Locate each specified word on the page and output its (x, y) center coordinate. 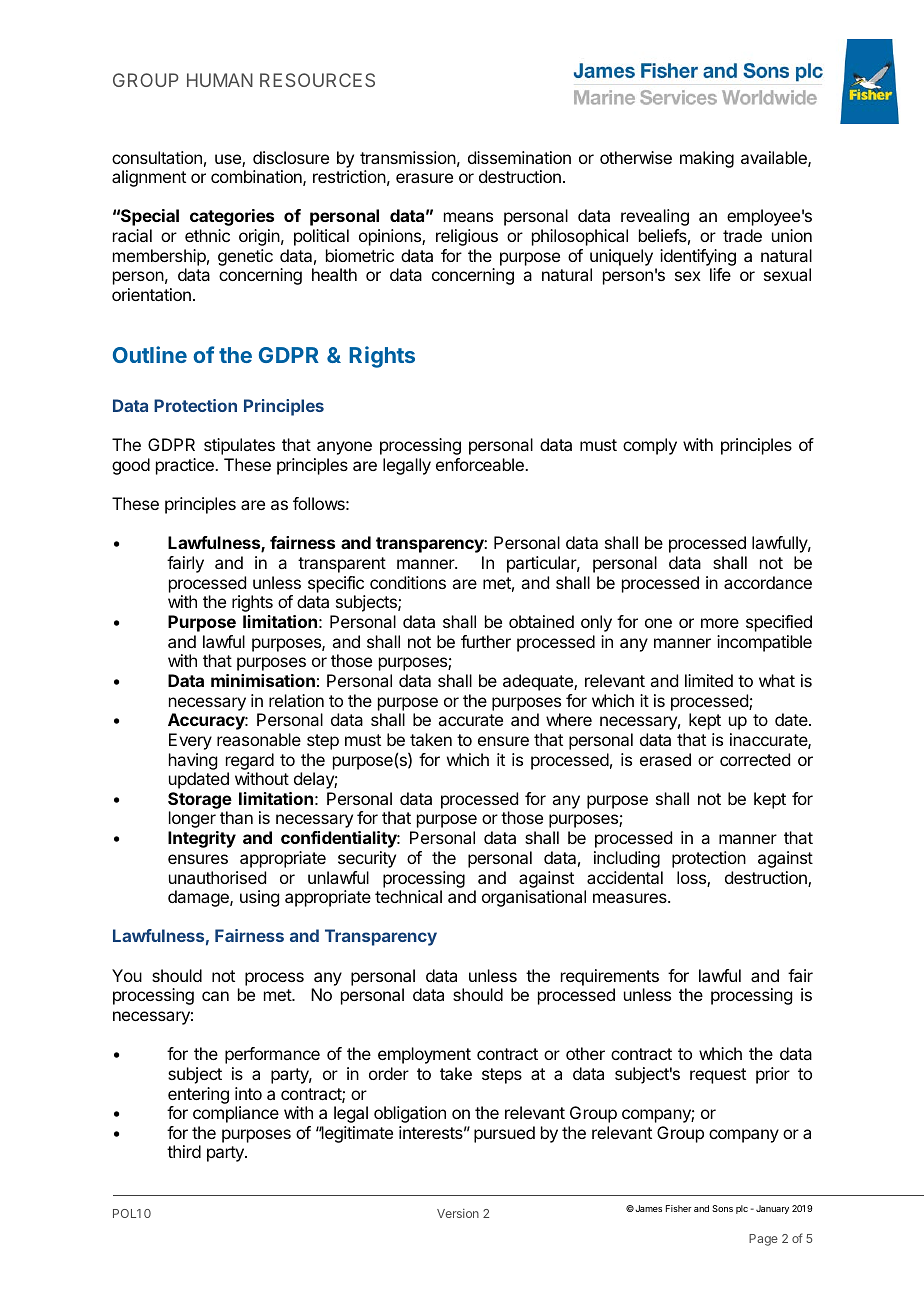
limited (709, 680)
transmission (408, 157)
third (184, 1151)
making (707, 159)
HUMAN (220, 80)
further (486, 641)
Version (458, 1213)
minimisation (263, 680)
